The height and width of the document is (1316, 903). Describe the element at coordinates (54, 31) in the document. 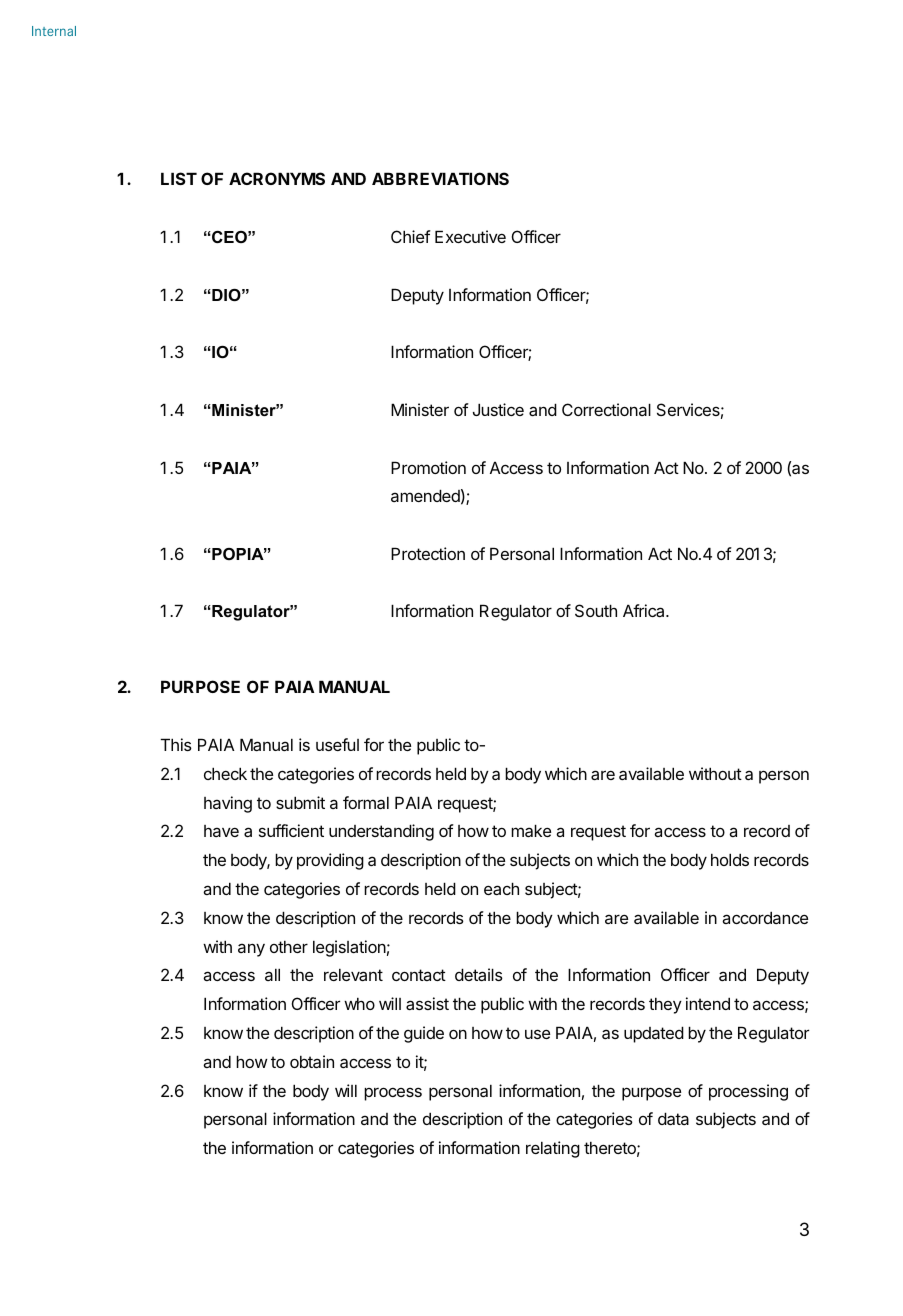

I see `Internal` at that location.
